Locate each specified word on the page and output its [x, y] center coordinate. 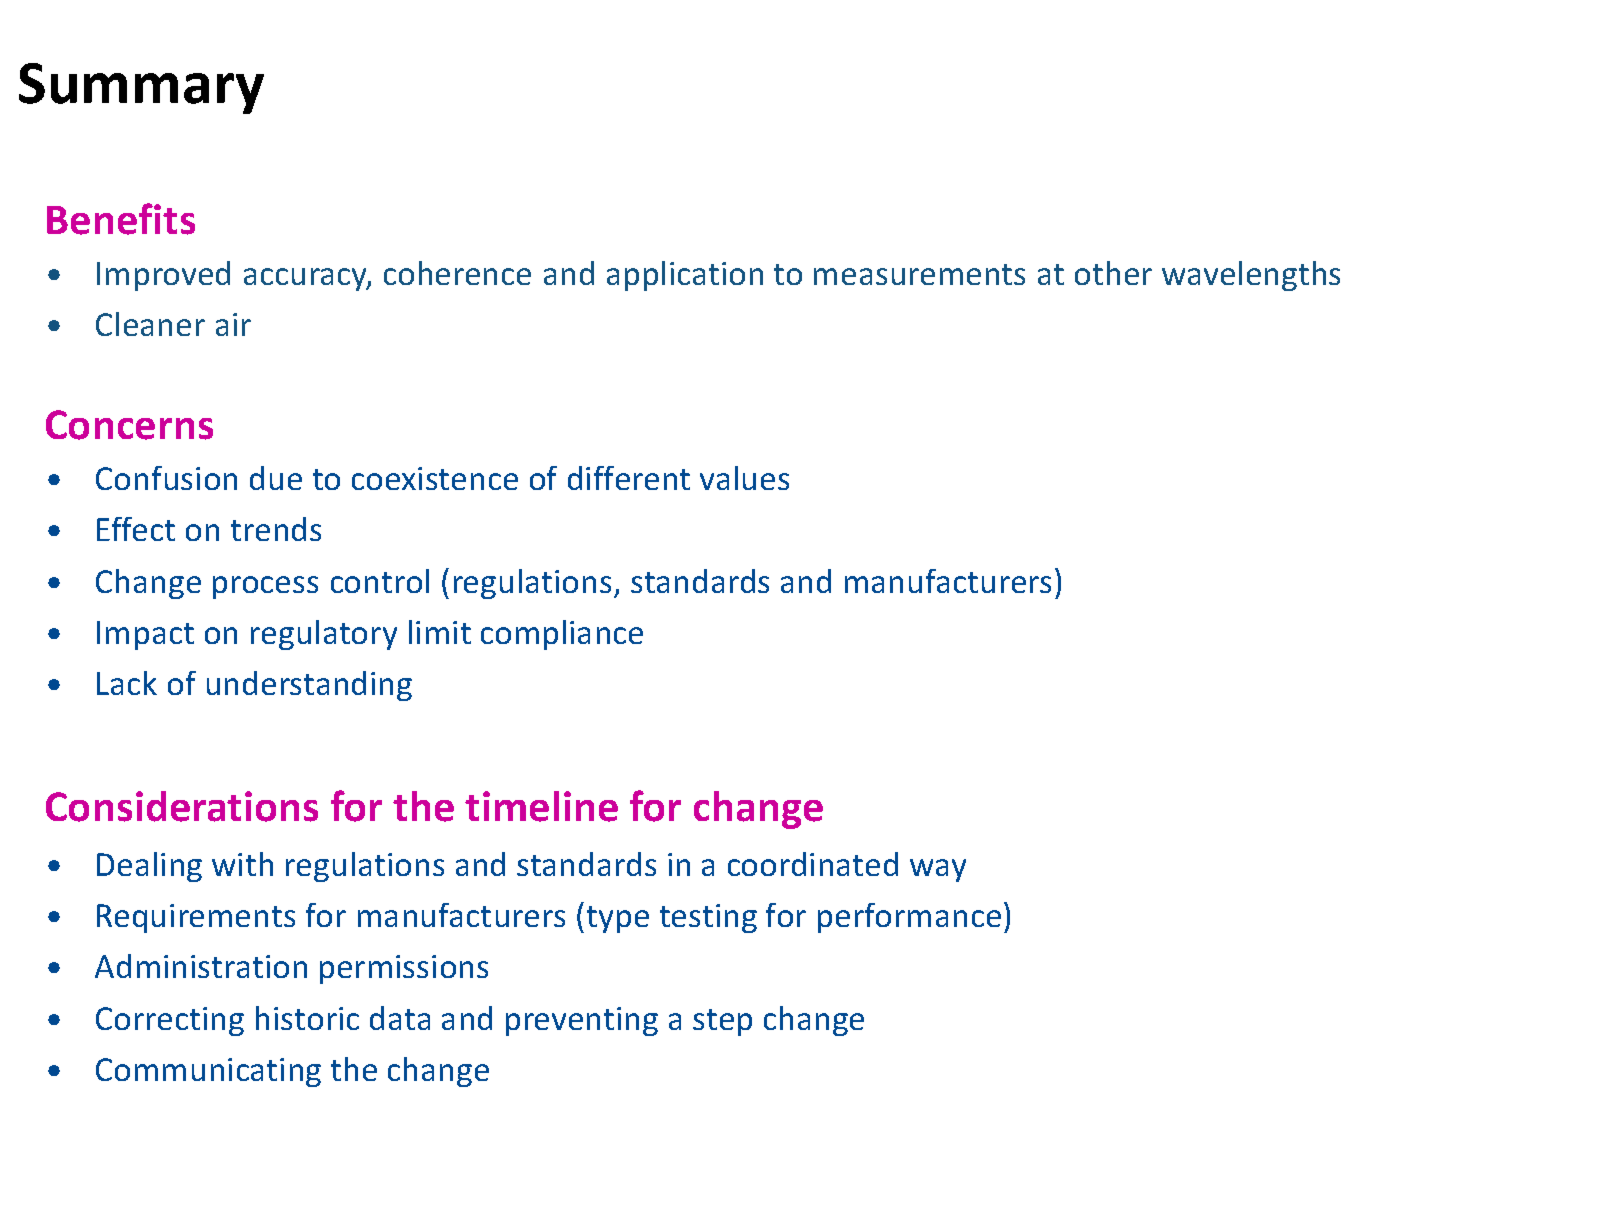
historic [307, 1018]
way [938, 870]
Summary [141, 88]
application [685, 276]
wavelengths [1251, 276]
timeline [541, 806]
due [276, 478]
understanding [309, 686]
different [629, 478]
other [1113, 273]
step [722, 1022]
